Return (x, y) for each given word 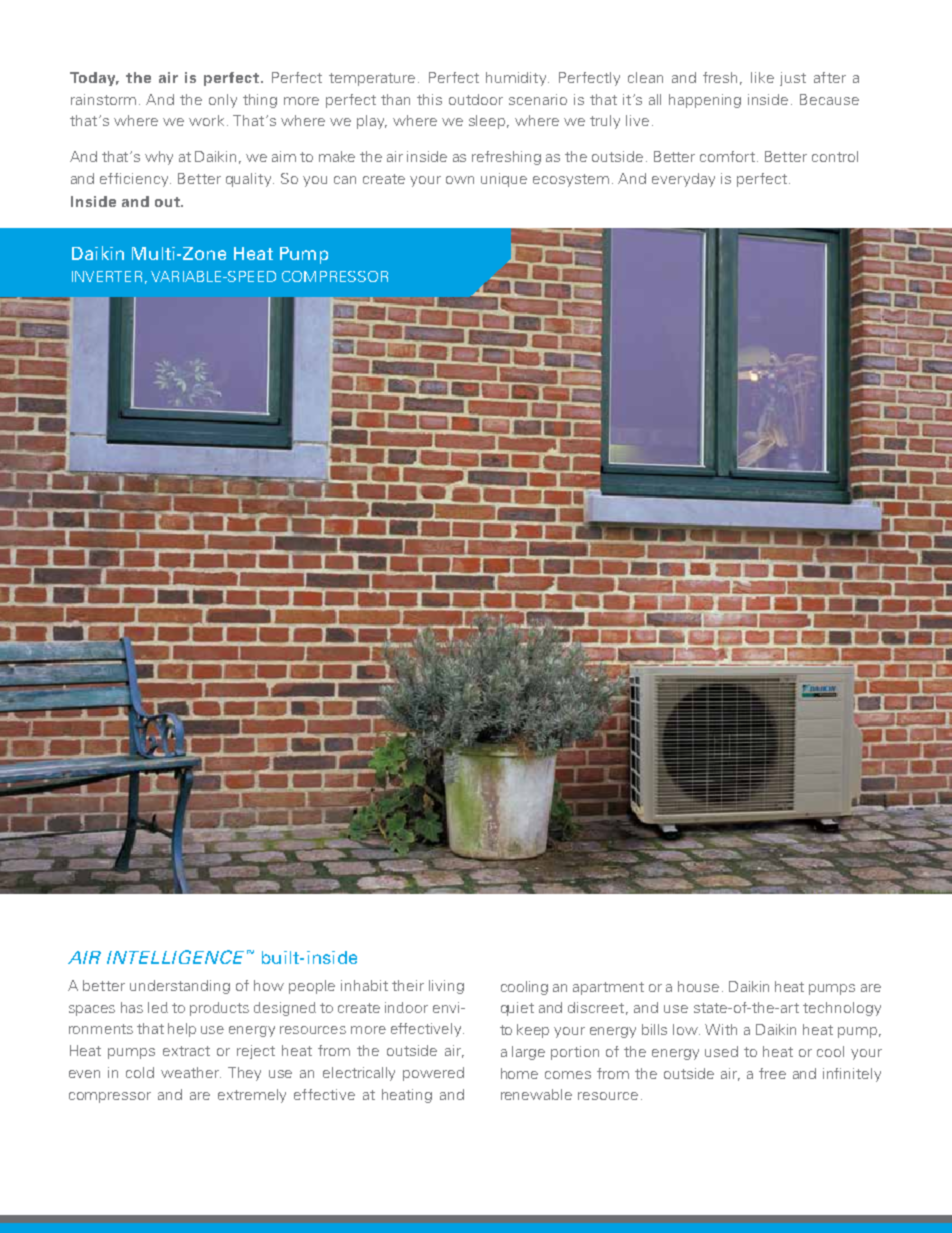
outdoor (476, 99)
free (772, 1073)
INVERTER (107, 276)
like (762, 77)
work (206, 120)
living (446, 987)
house (698, 986)
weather (191, 1072)
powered (433, 1074)
